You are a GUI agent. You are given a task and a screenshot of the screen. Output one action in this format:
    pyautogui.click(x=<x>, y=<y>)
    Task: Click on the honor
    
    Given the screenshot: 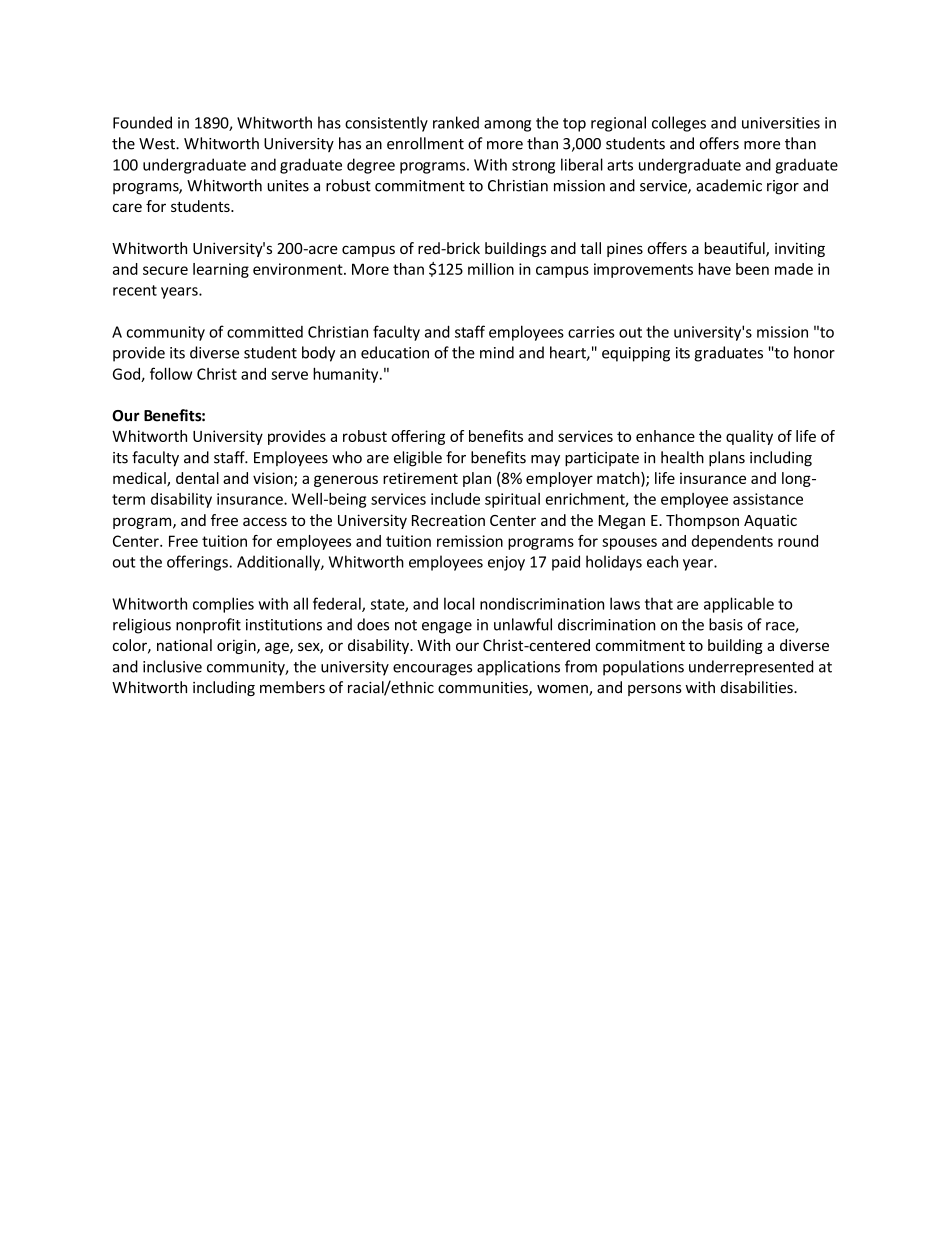 What is the action you would take?
    pyautogui.click(x=814, y=352)
